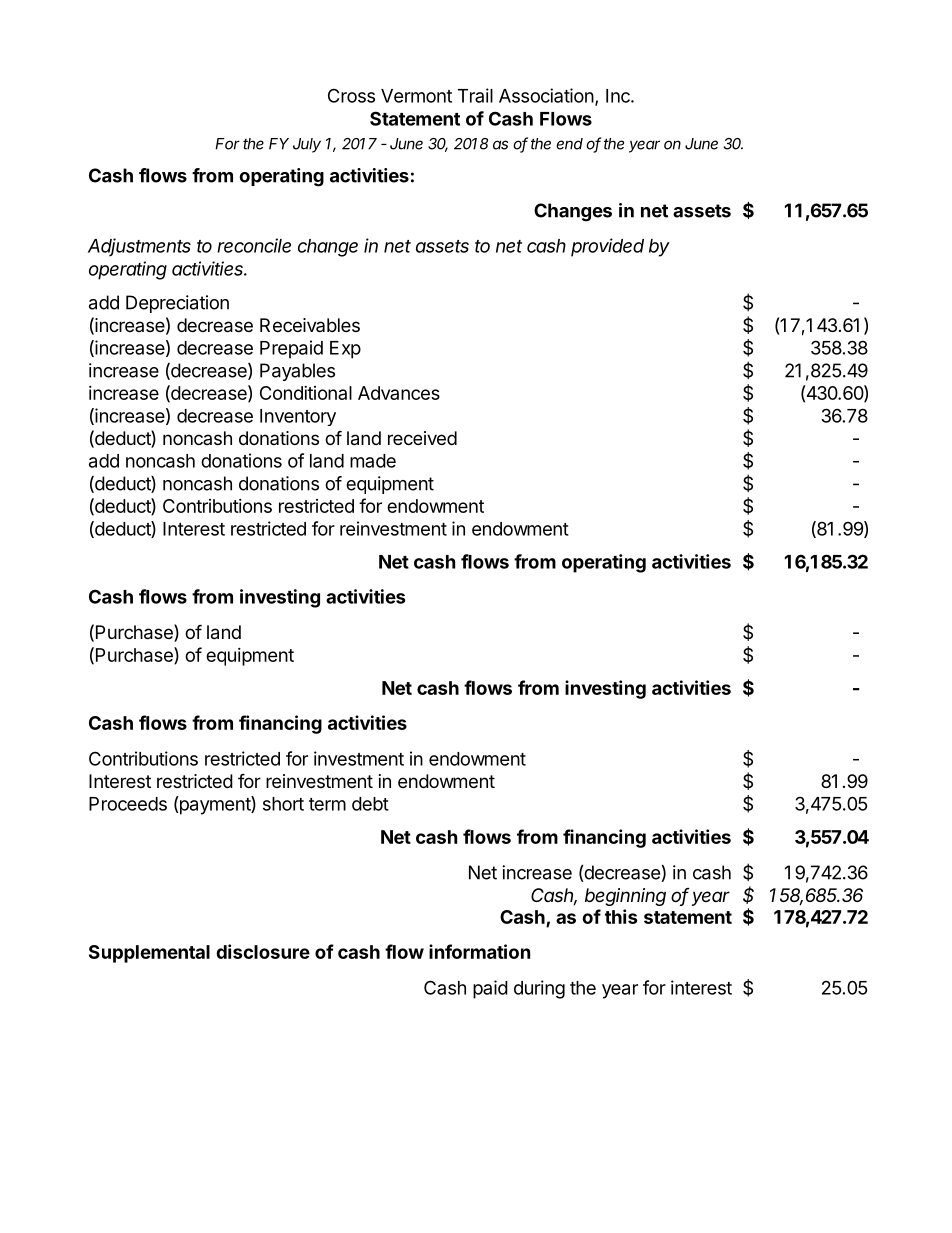 The height and width of the page is (1233, 952). Describe the element at coordinates (298, 417) in the page. I see `Inventory` at that location.
